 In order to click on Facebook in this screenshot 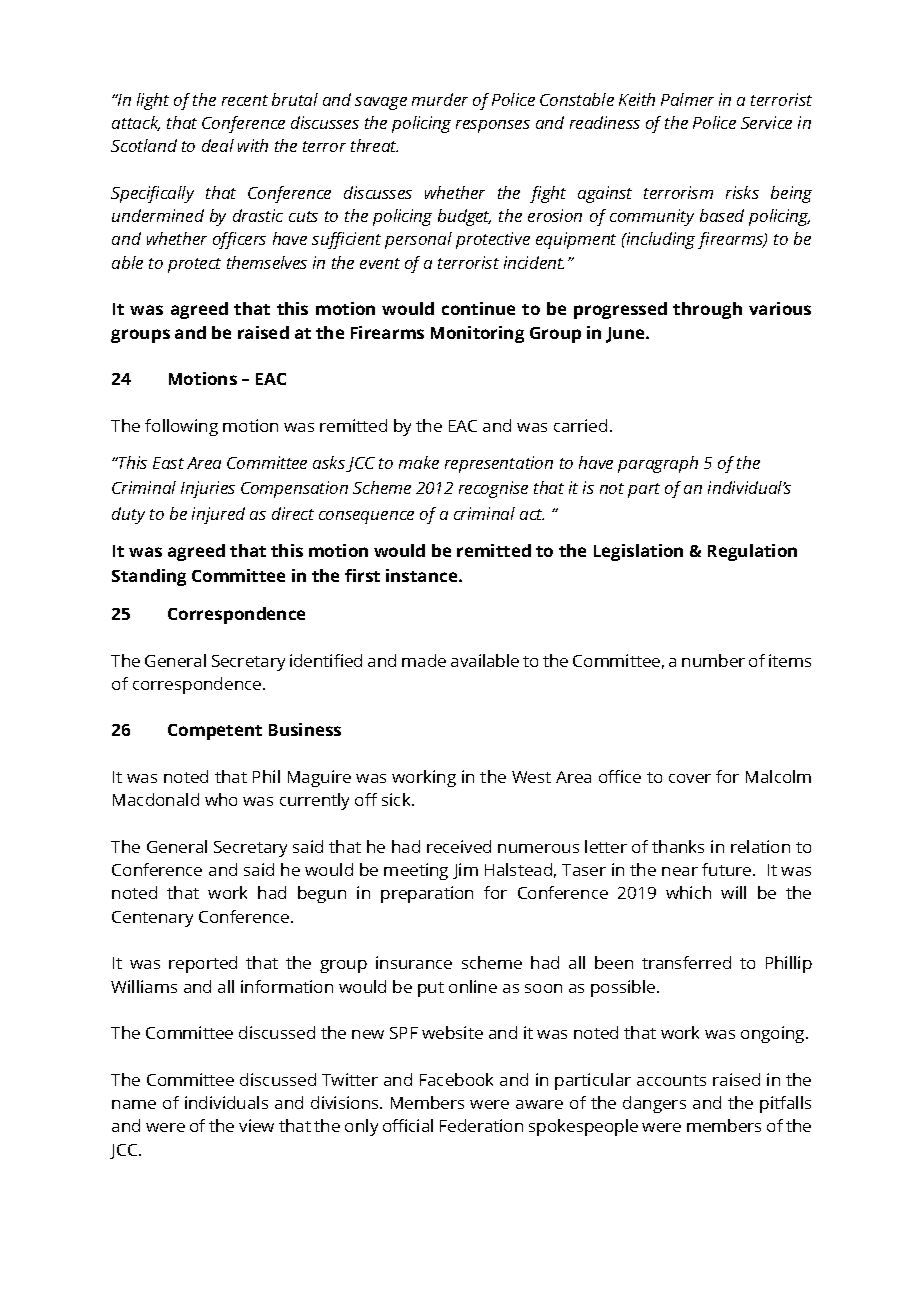, I will do `click(456, 1079)`.
